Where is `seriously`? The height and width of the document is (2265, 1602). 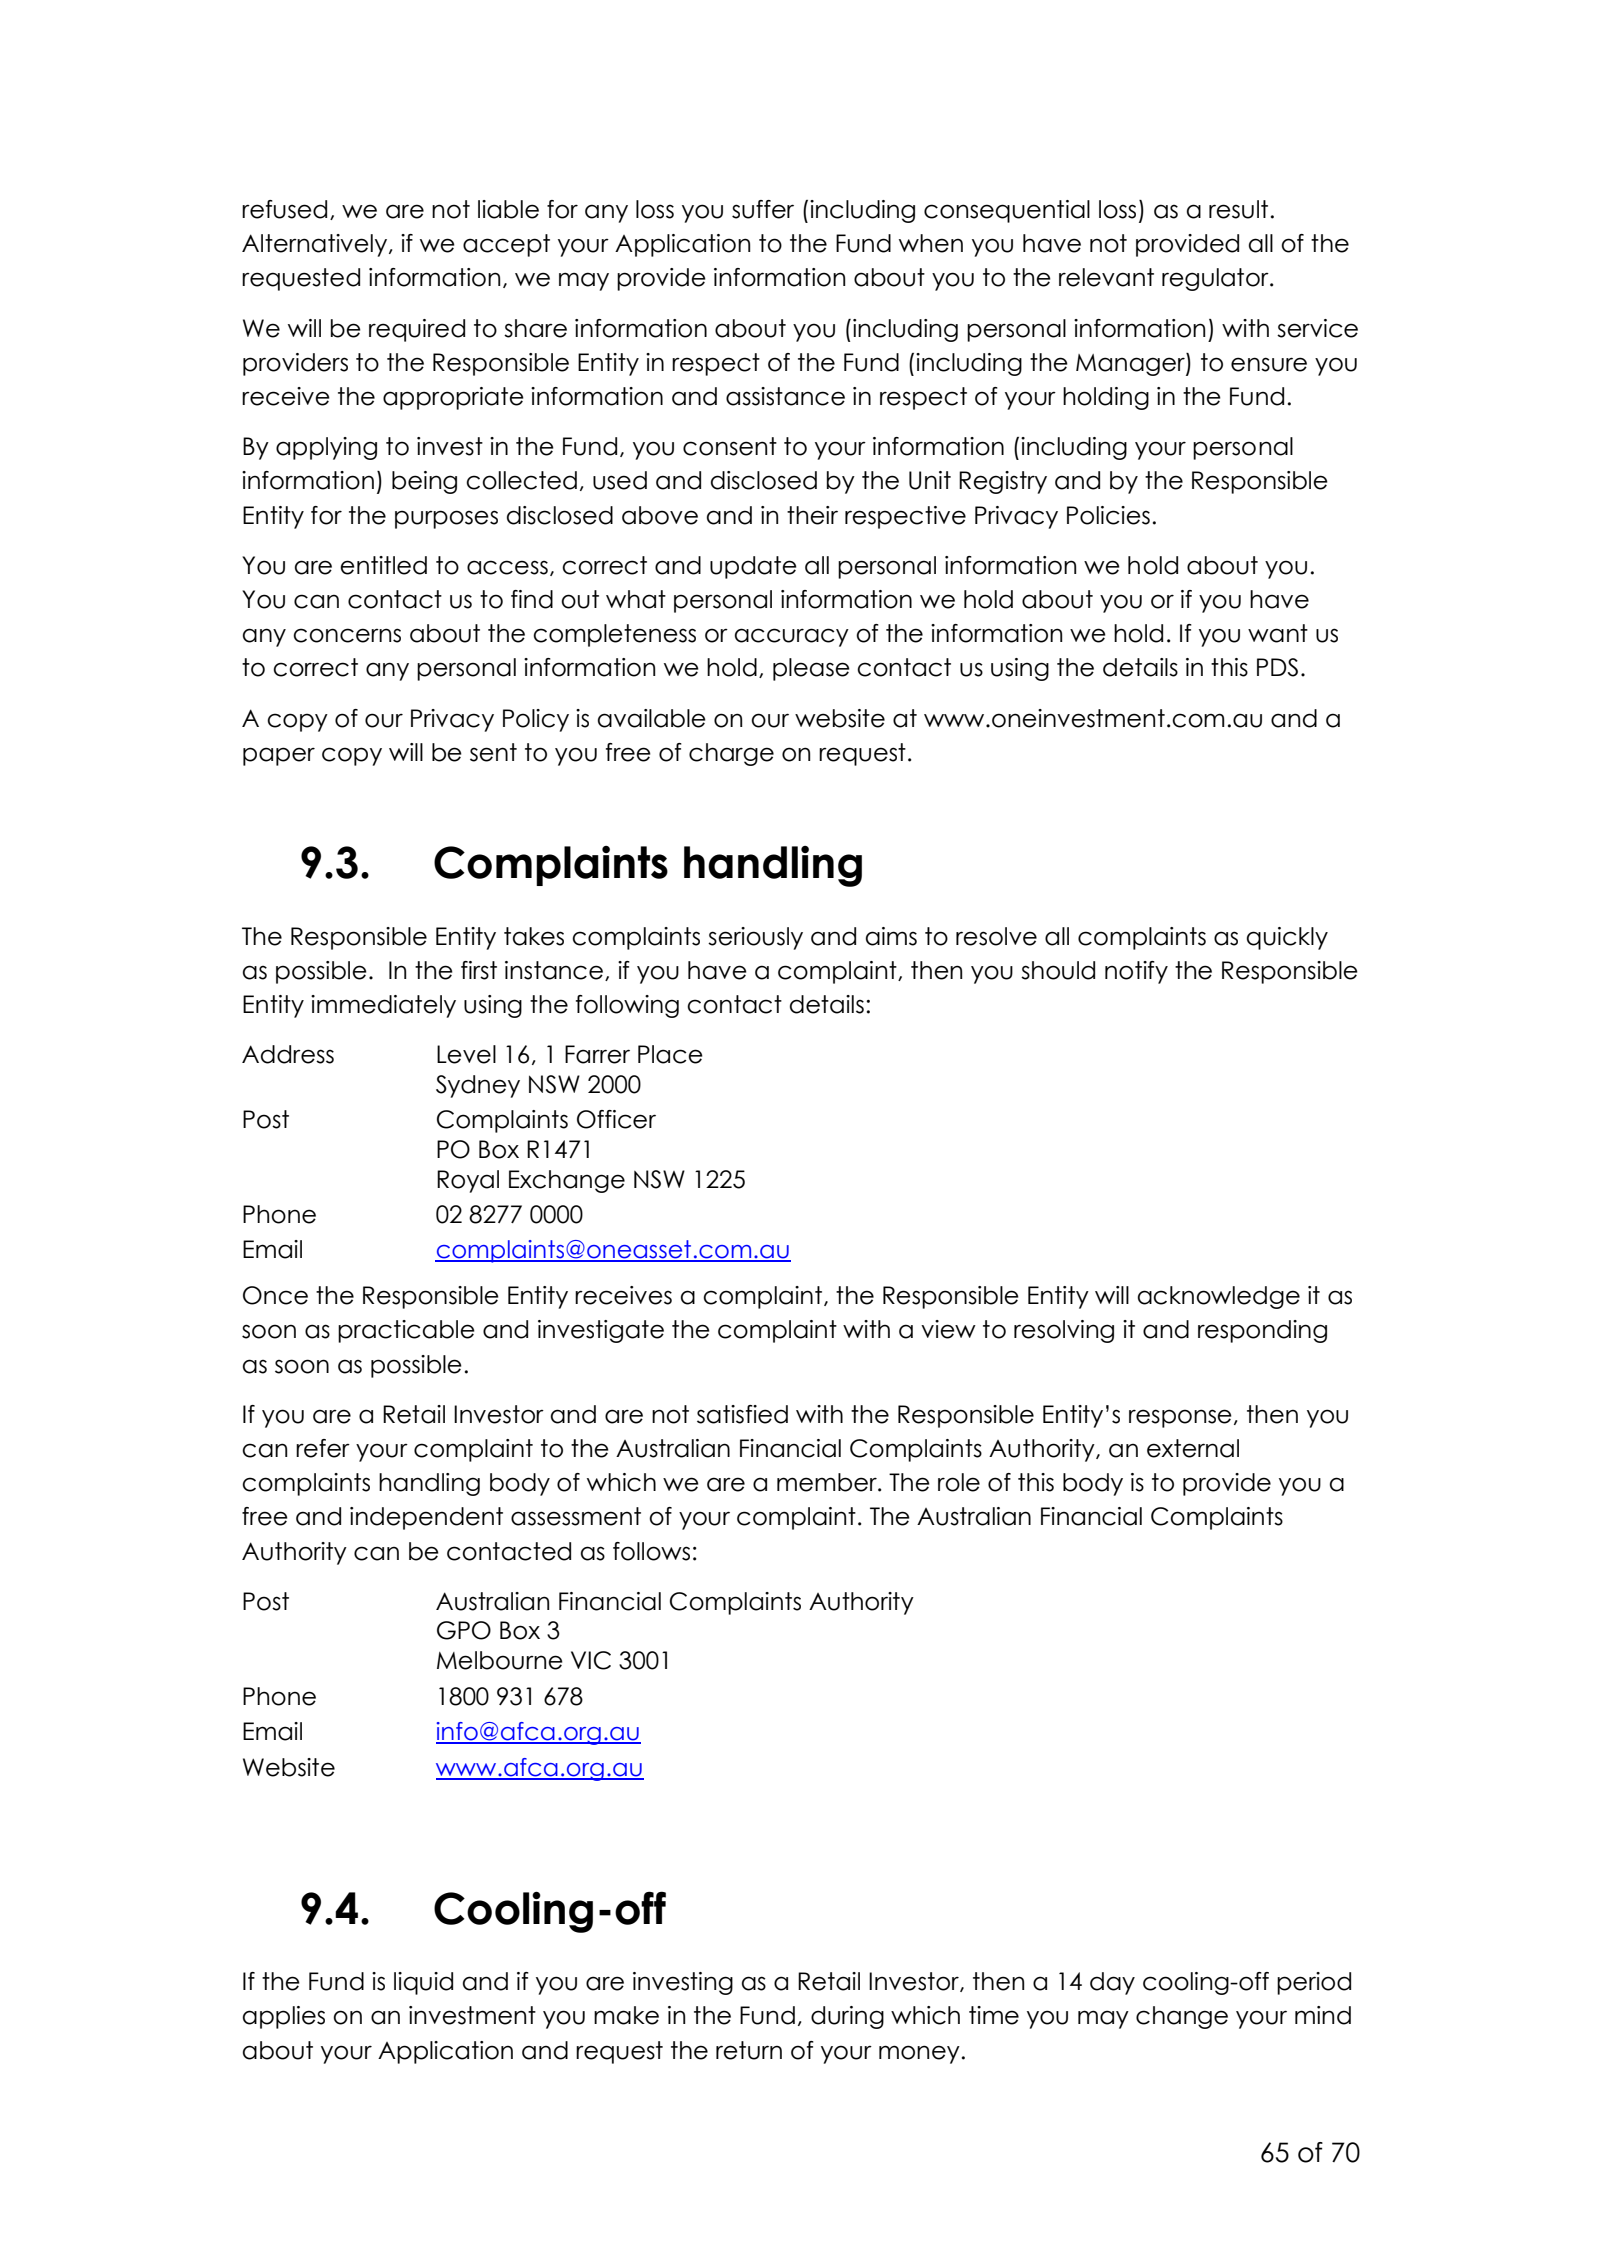 seriously is located at coordinates (755, 938).
